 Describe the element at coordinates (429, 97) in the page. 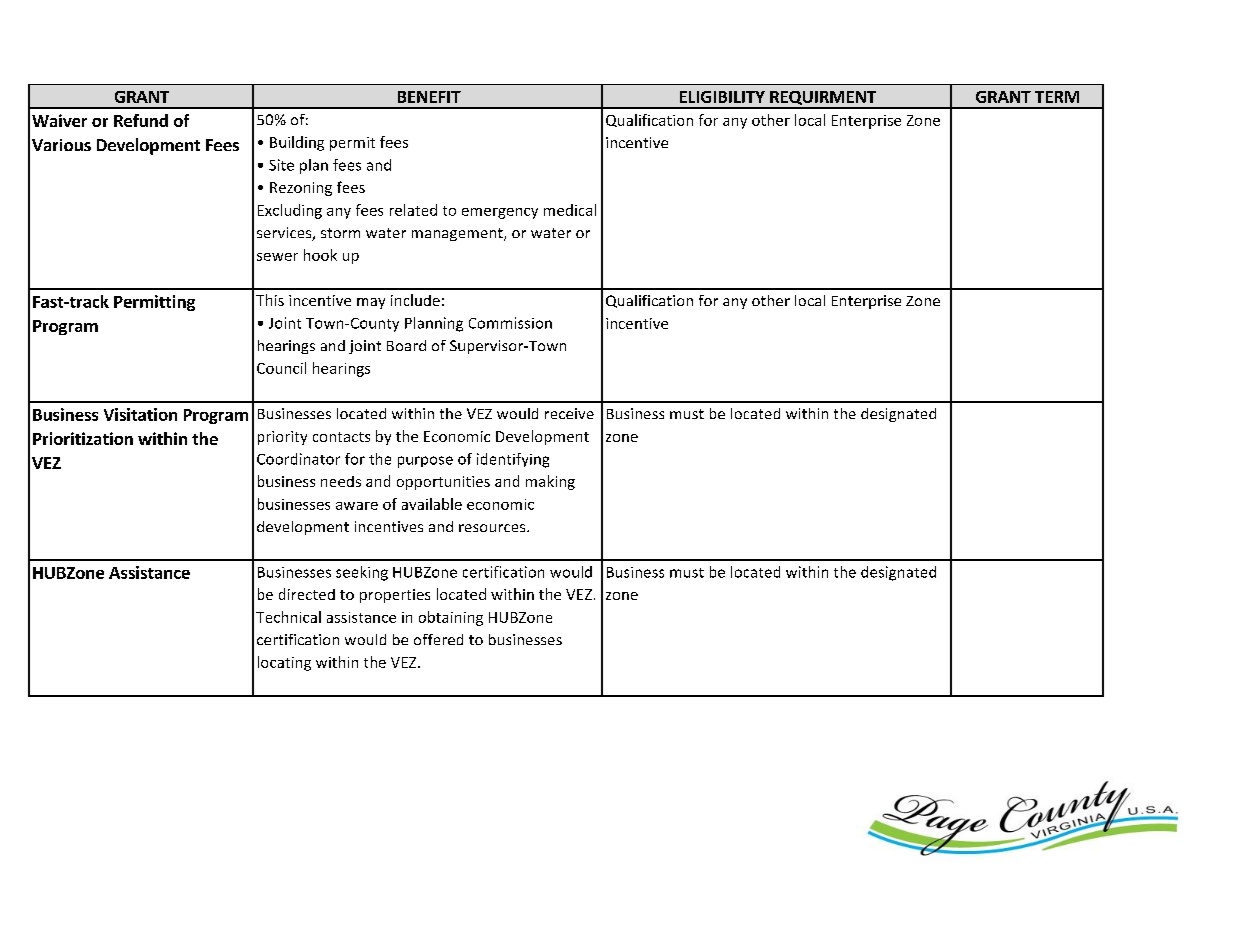

I see `BENEFIT` at that location.
